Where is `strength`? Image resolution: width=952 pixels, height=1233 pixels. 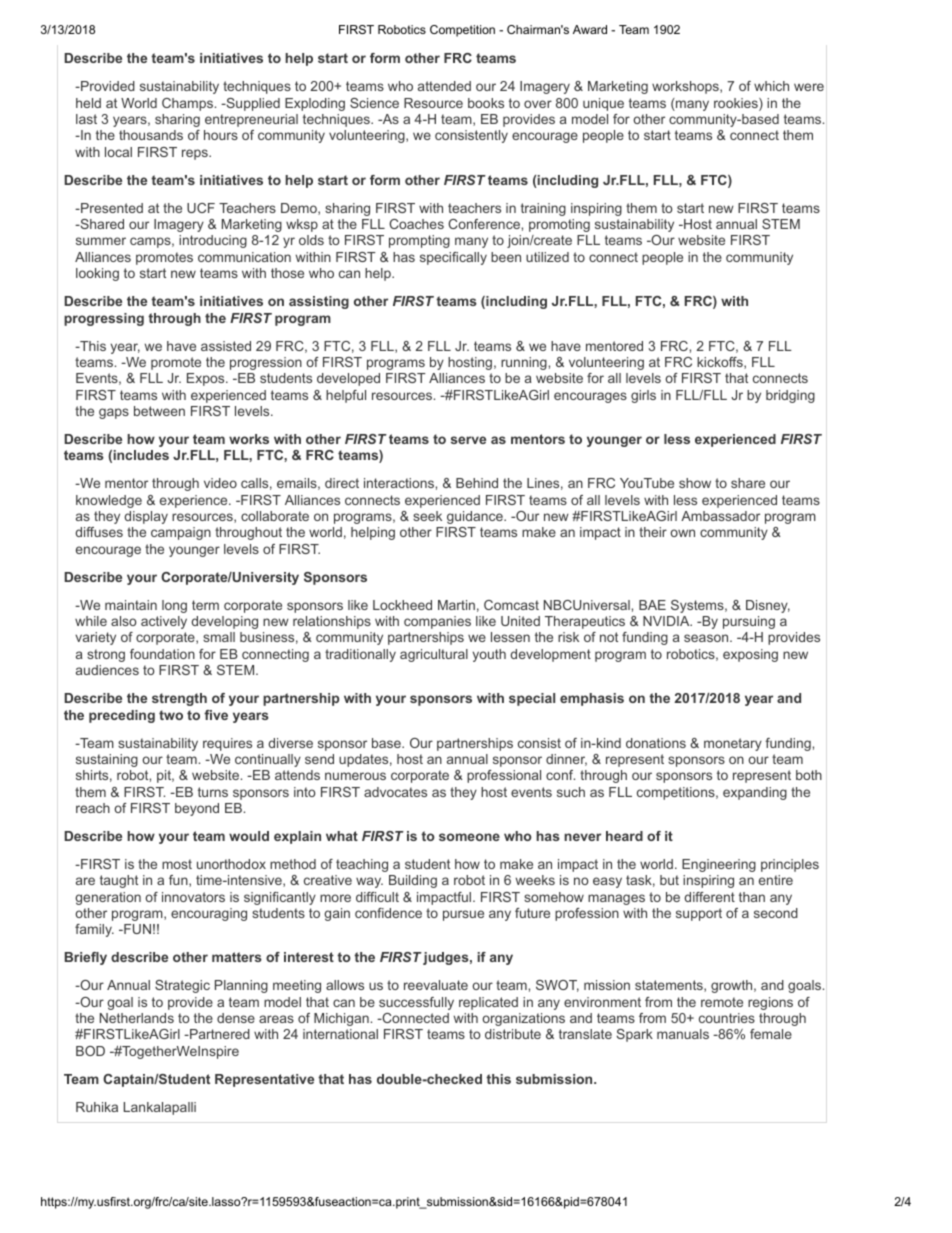
strength is located at coordinates (179, 699).
